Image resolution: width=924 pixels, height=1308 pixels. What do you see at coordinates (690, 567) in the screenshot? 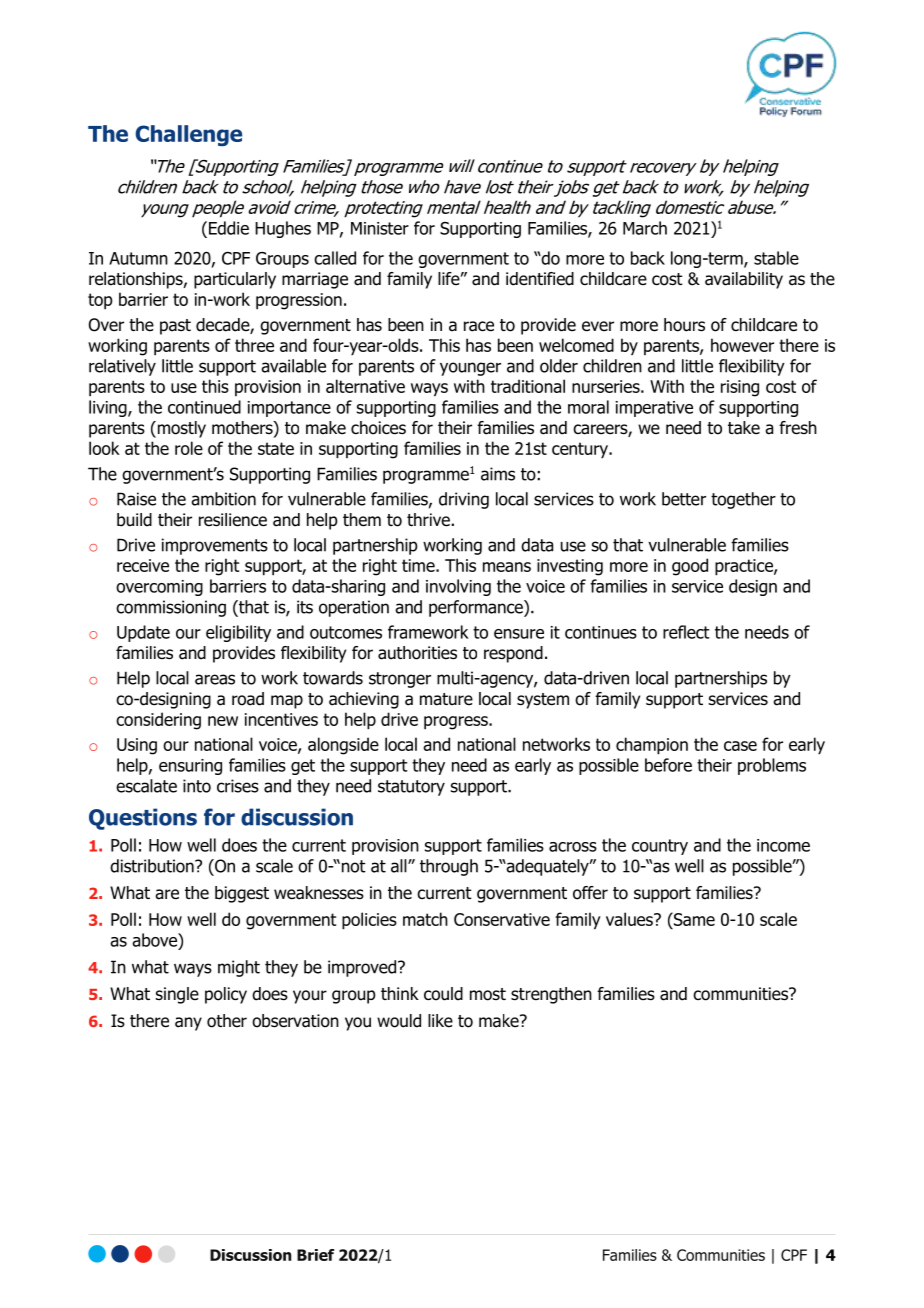
I see `good` at bounding box center [690, 567].
